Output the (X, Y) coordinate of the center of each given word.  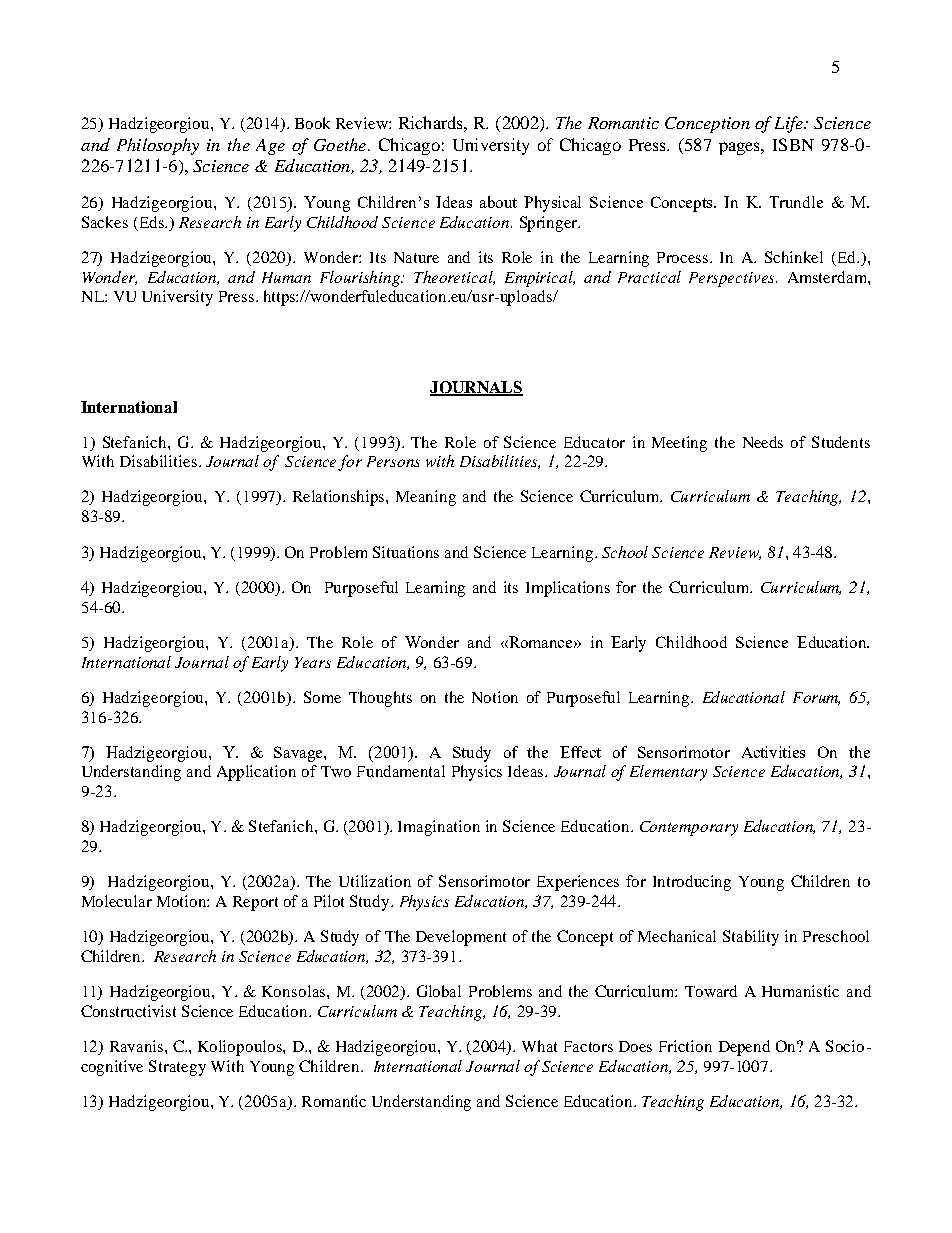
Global (439, 991)
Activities (773, 752)
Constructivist (128, 1011)
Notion (495, 697)
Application (256, 773)
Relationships (340, 498)
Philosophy (158, 146)
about (498, 202)
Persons (393, 461)
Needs (763, 442)
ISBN (793, 144)
